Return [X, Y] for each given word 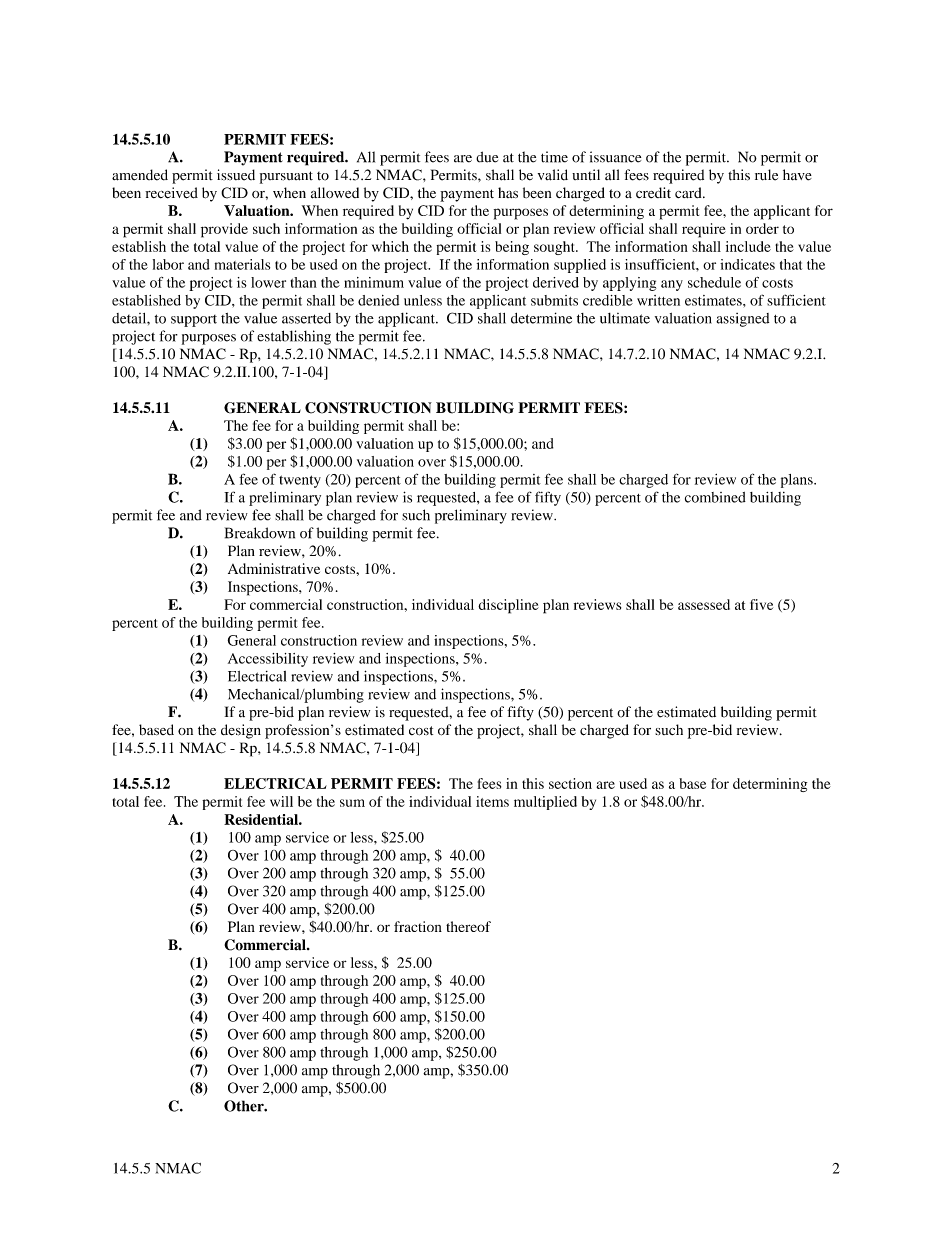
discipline [508, 606]
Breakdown [260, 533]
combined [715, 497]
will [281, 801]
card [689, 192]
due [487, 157]
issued [236, 175]
